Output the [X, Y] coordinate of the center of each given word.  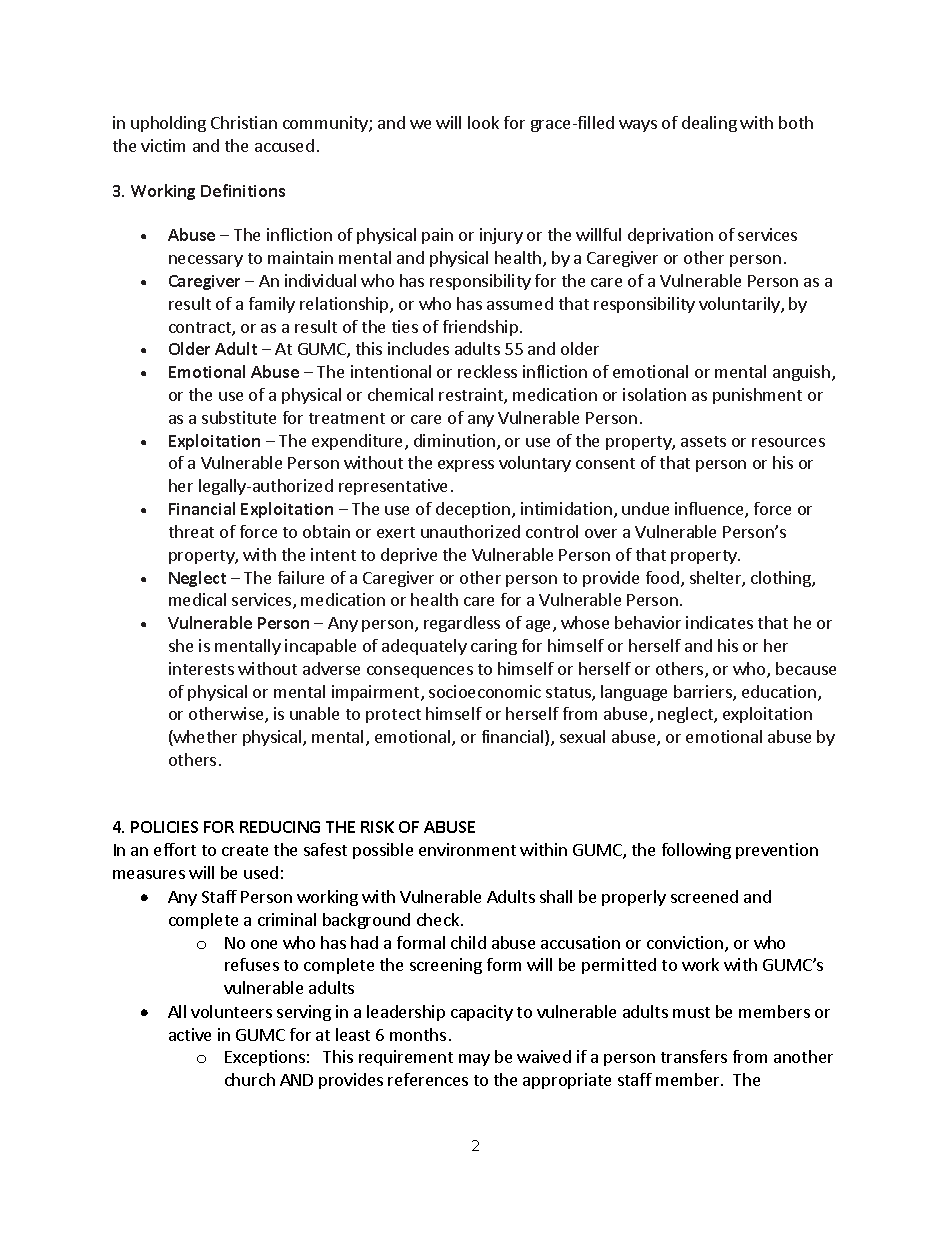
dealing [709, 124]
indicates [719, 622]
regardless [462, 624]
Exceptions [265, 1058]
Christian [244, 122]
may [474, 1060]
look [483, 122]
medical [197, 599]
